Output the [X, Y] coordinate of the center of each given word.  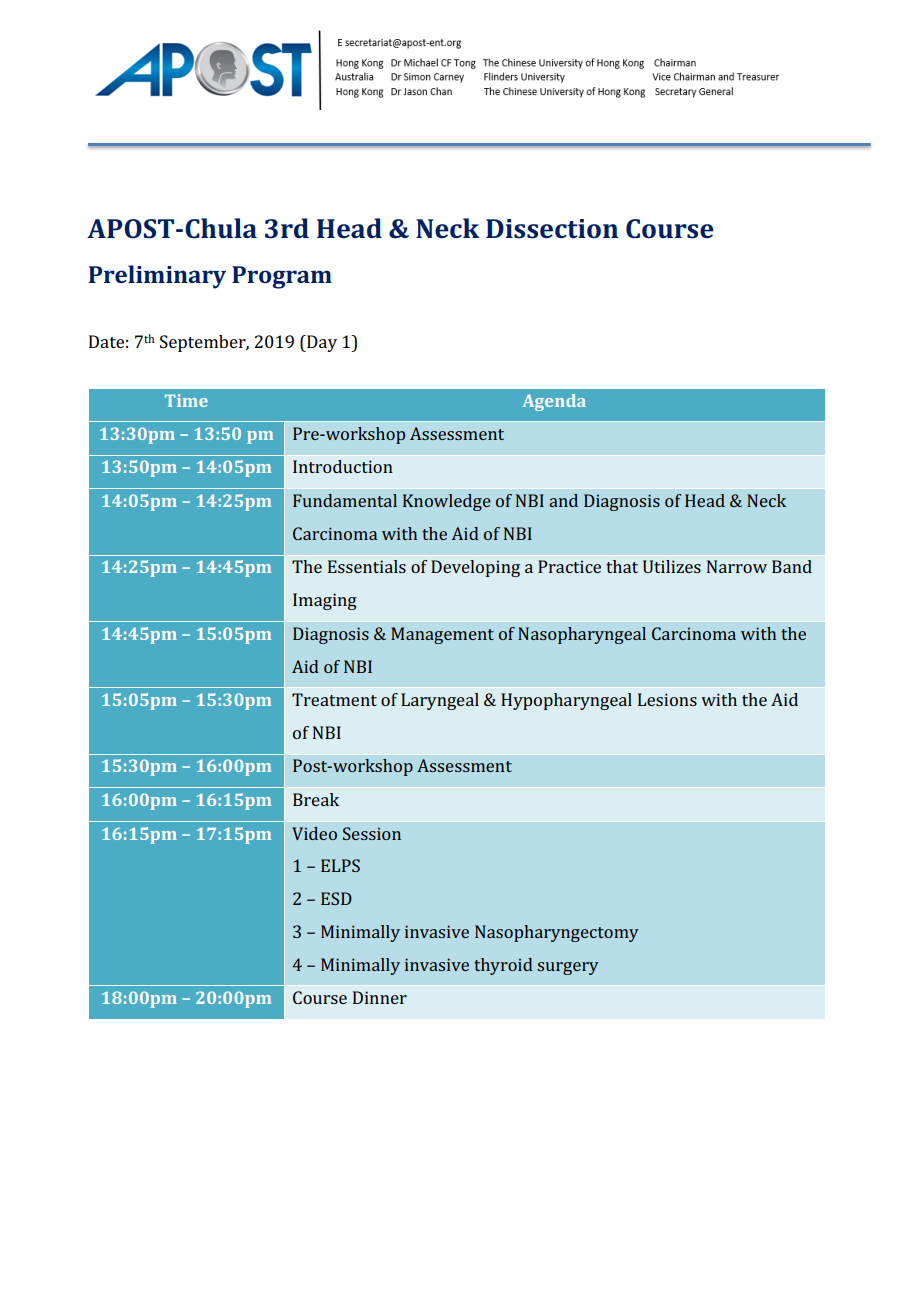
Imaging [325, 601]
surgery [568, 968]
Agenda [554, 402]
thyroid [503, 966]
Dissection [552, 229]
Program [282, 277]
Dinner [380, 997]
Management [442, 635]
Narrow [737, 566]
